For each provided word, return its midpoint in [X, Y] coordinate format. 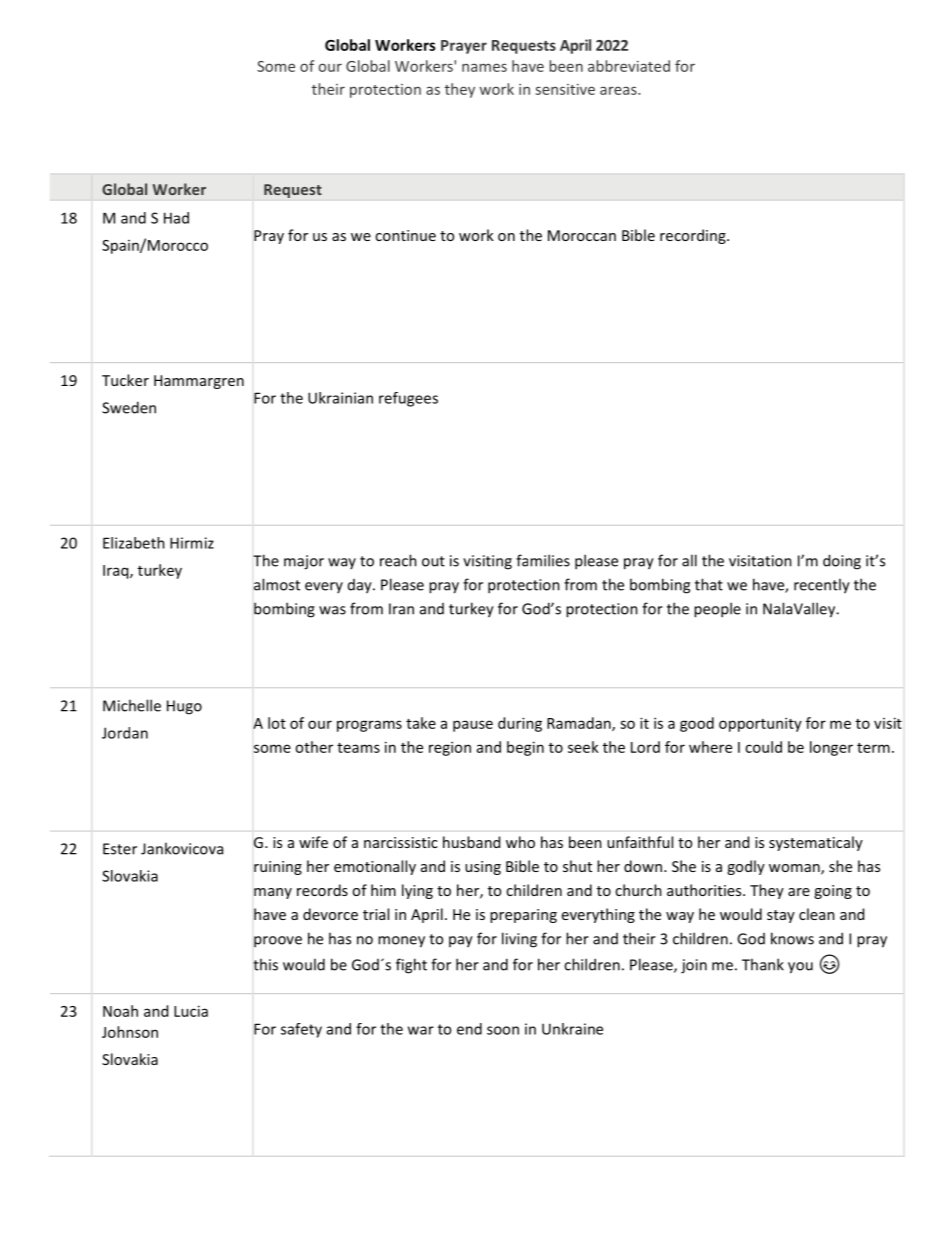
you [800, 968]
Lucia [191, 1011]
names [484, 67]
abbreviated [629, 66]
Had [176, 218]
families [543, 560]
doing [842, 562]
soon [503, 1030]
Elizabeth [134, 543]
